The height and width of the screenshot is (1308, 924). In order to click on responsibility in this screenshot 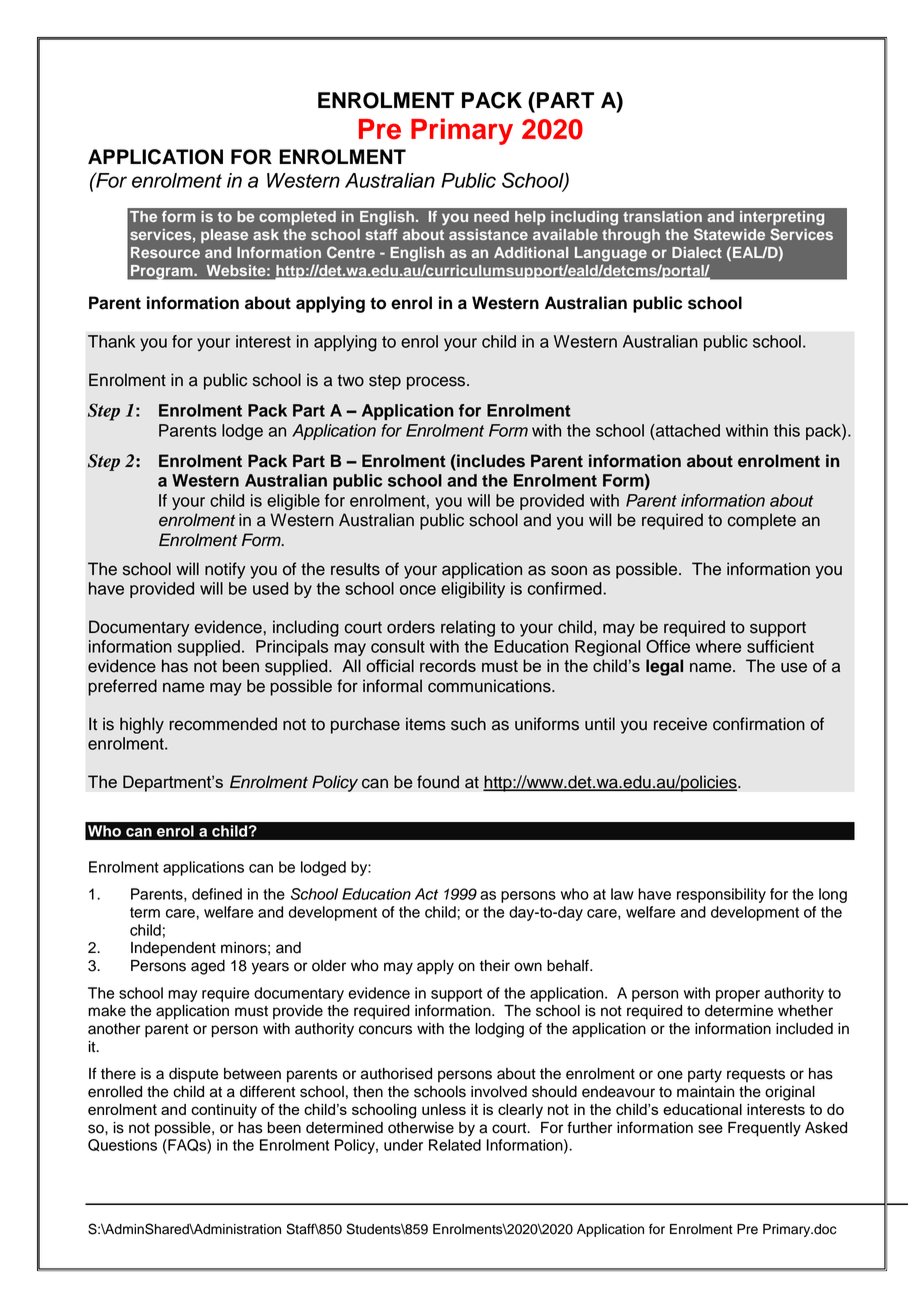, I will do `click(721, 895)`.
